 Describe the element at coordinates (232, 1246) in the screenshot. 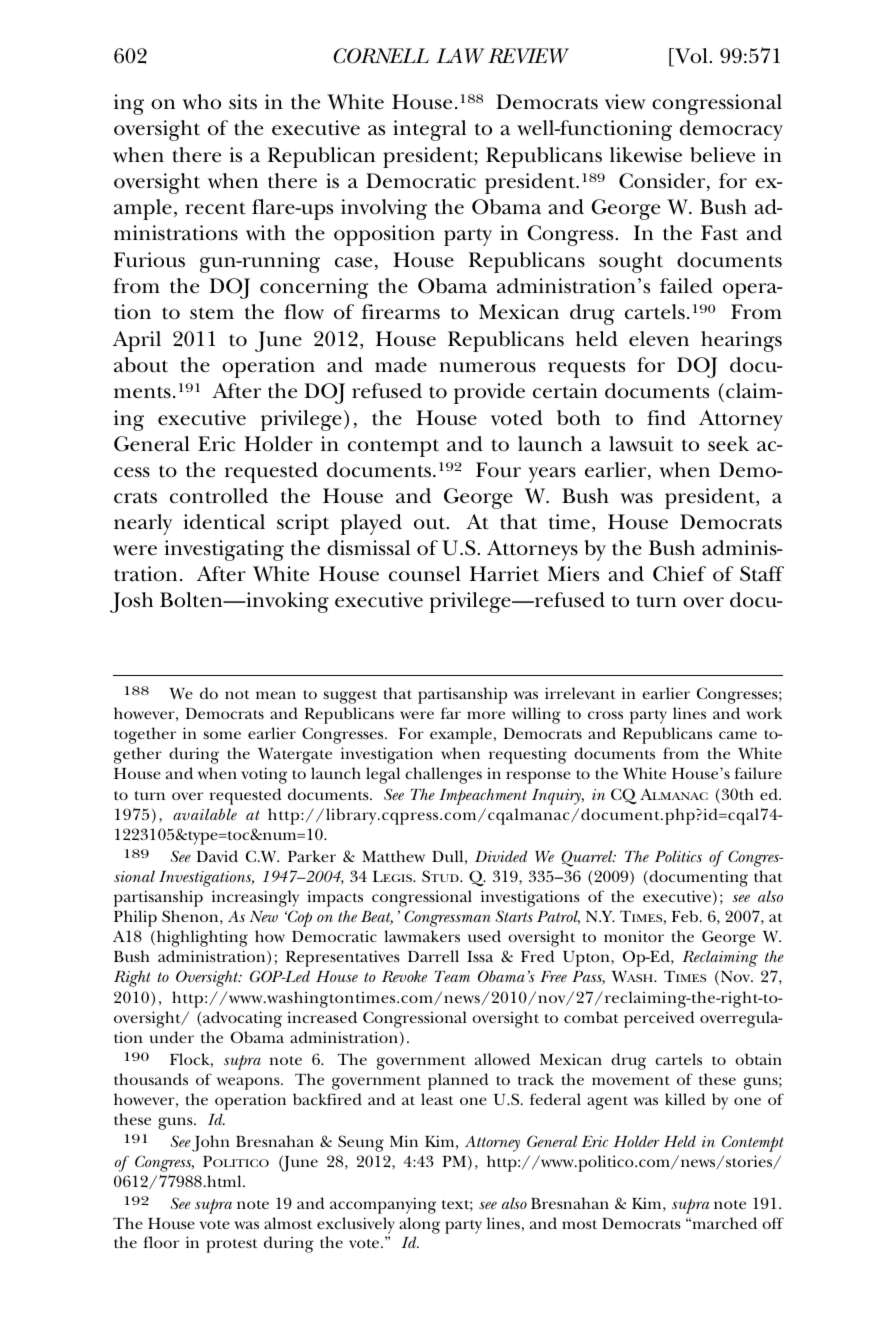

I see `protest` at that location.
